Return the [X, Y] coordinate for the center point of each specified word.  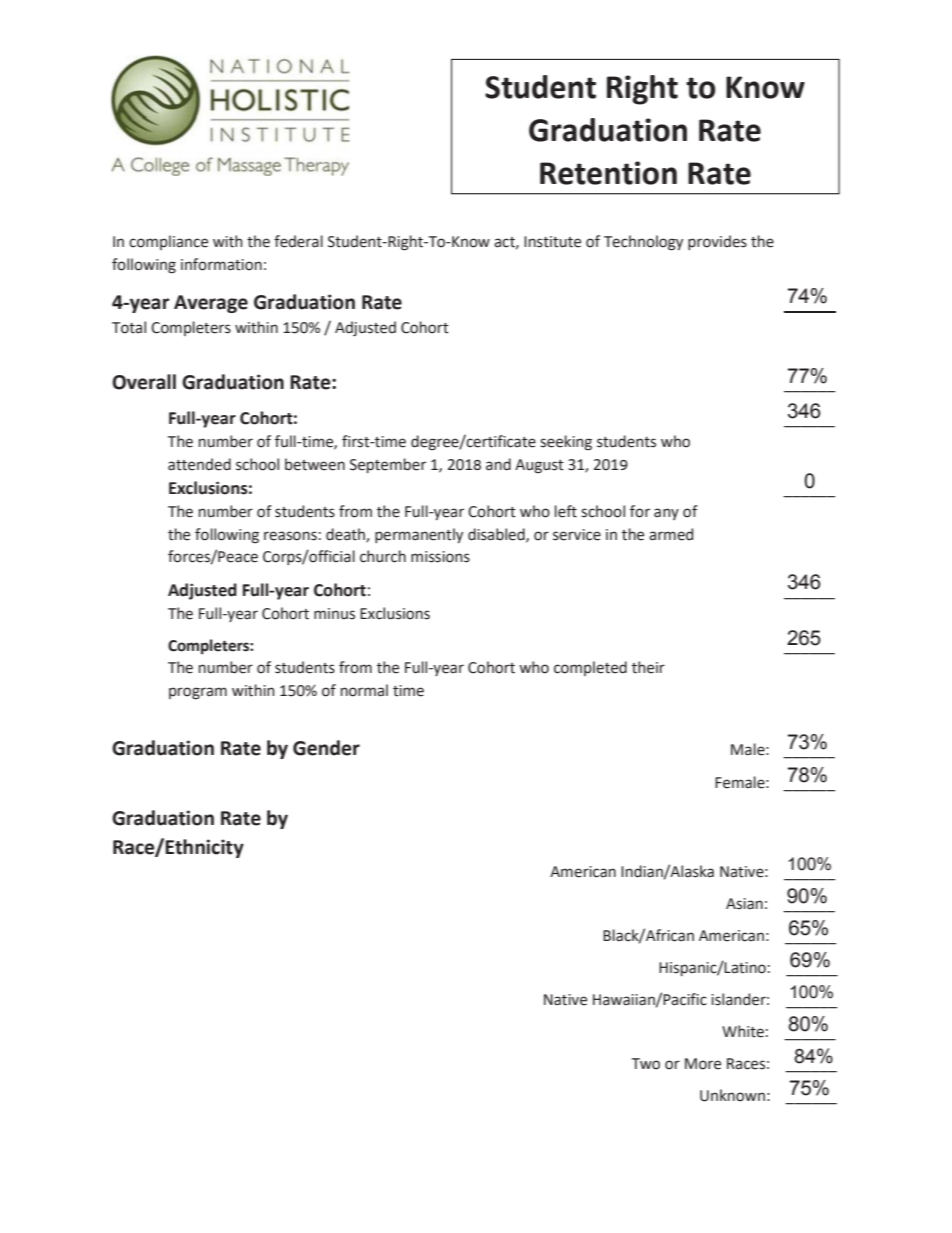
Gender [326, 748]
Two [646, 1064]
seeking [566, 443]
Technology [643, 243]
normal [364, 690]
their [648, 667]
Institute [552, 242]
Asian [744, 904]
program [198, 693]
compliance [168, 242]
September [388, 465]
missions [440, 557]
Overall [144, 382]
